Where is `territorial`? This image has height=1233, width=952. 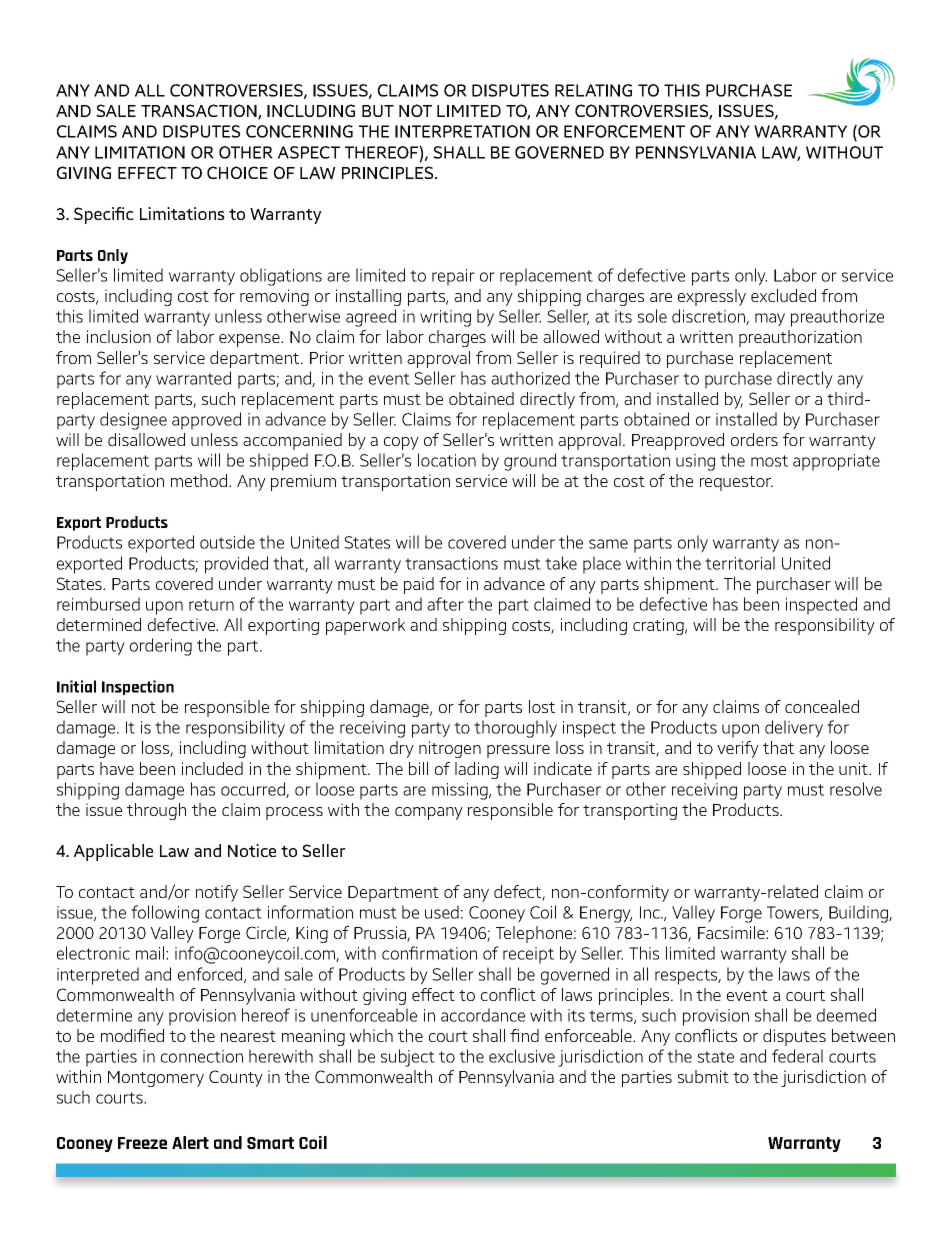
territorial is located at coordinates (740, 563).
